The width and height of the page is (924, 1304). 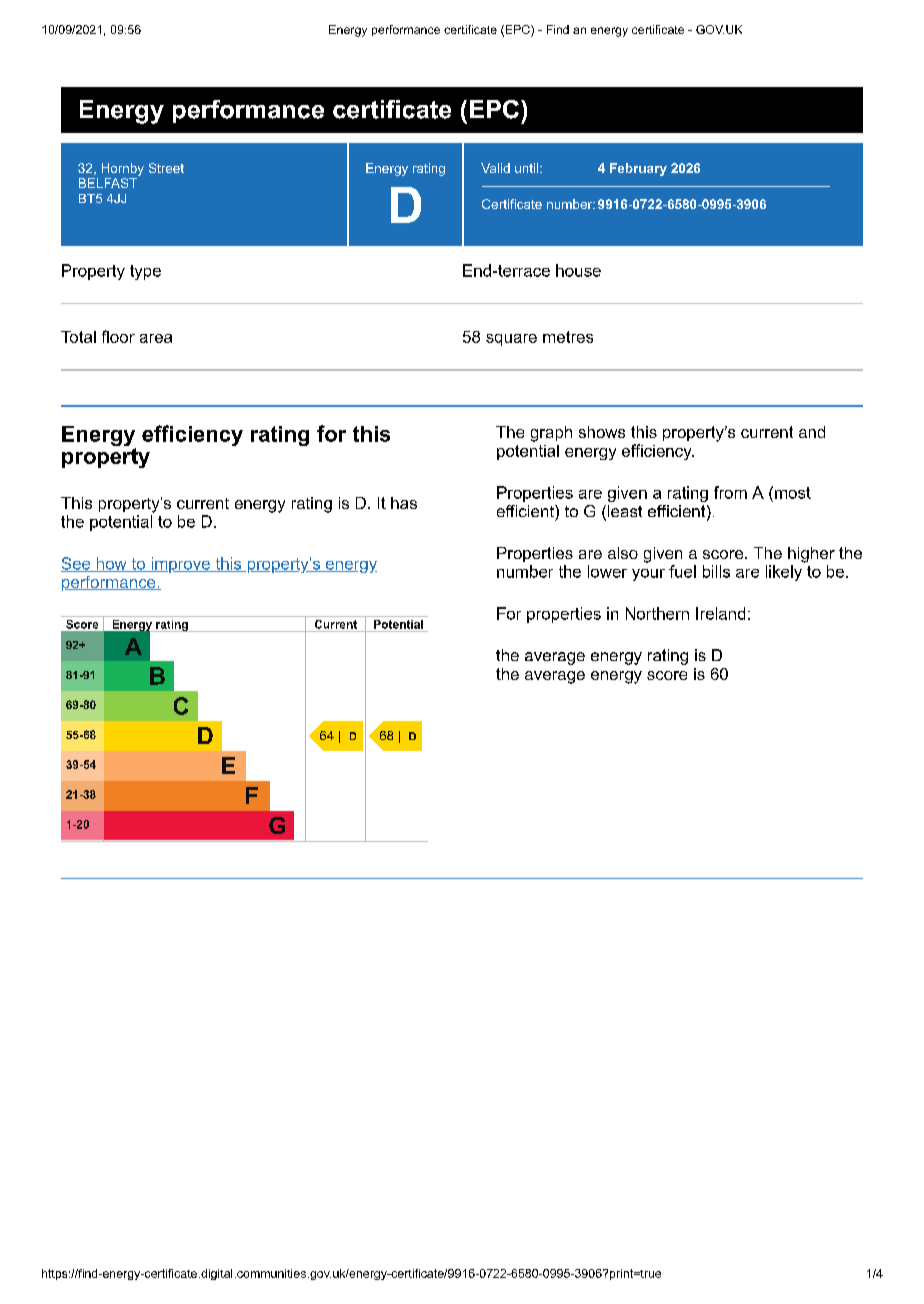 What do you see at coordinates (495, 168) in the page?
I see `Valid` at bounding box center [495, 168].
